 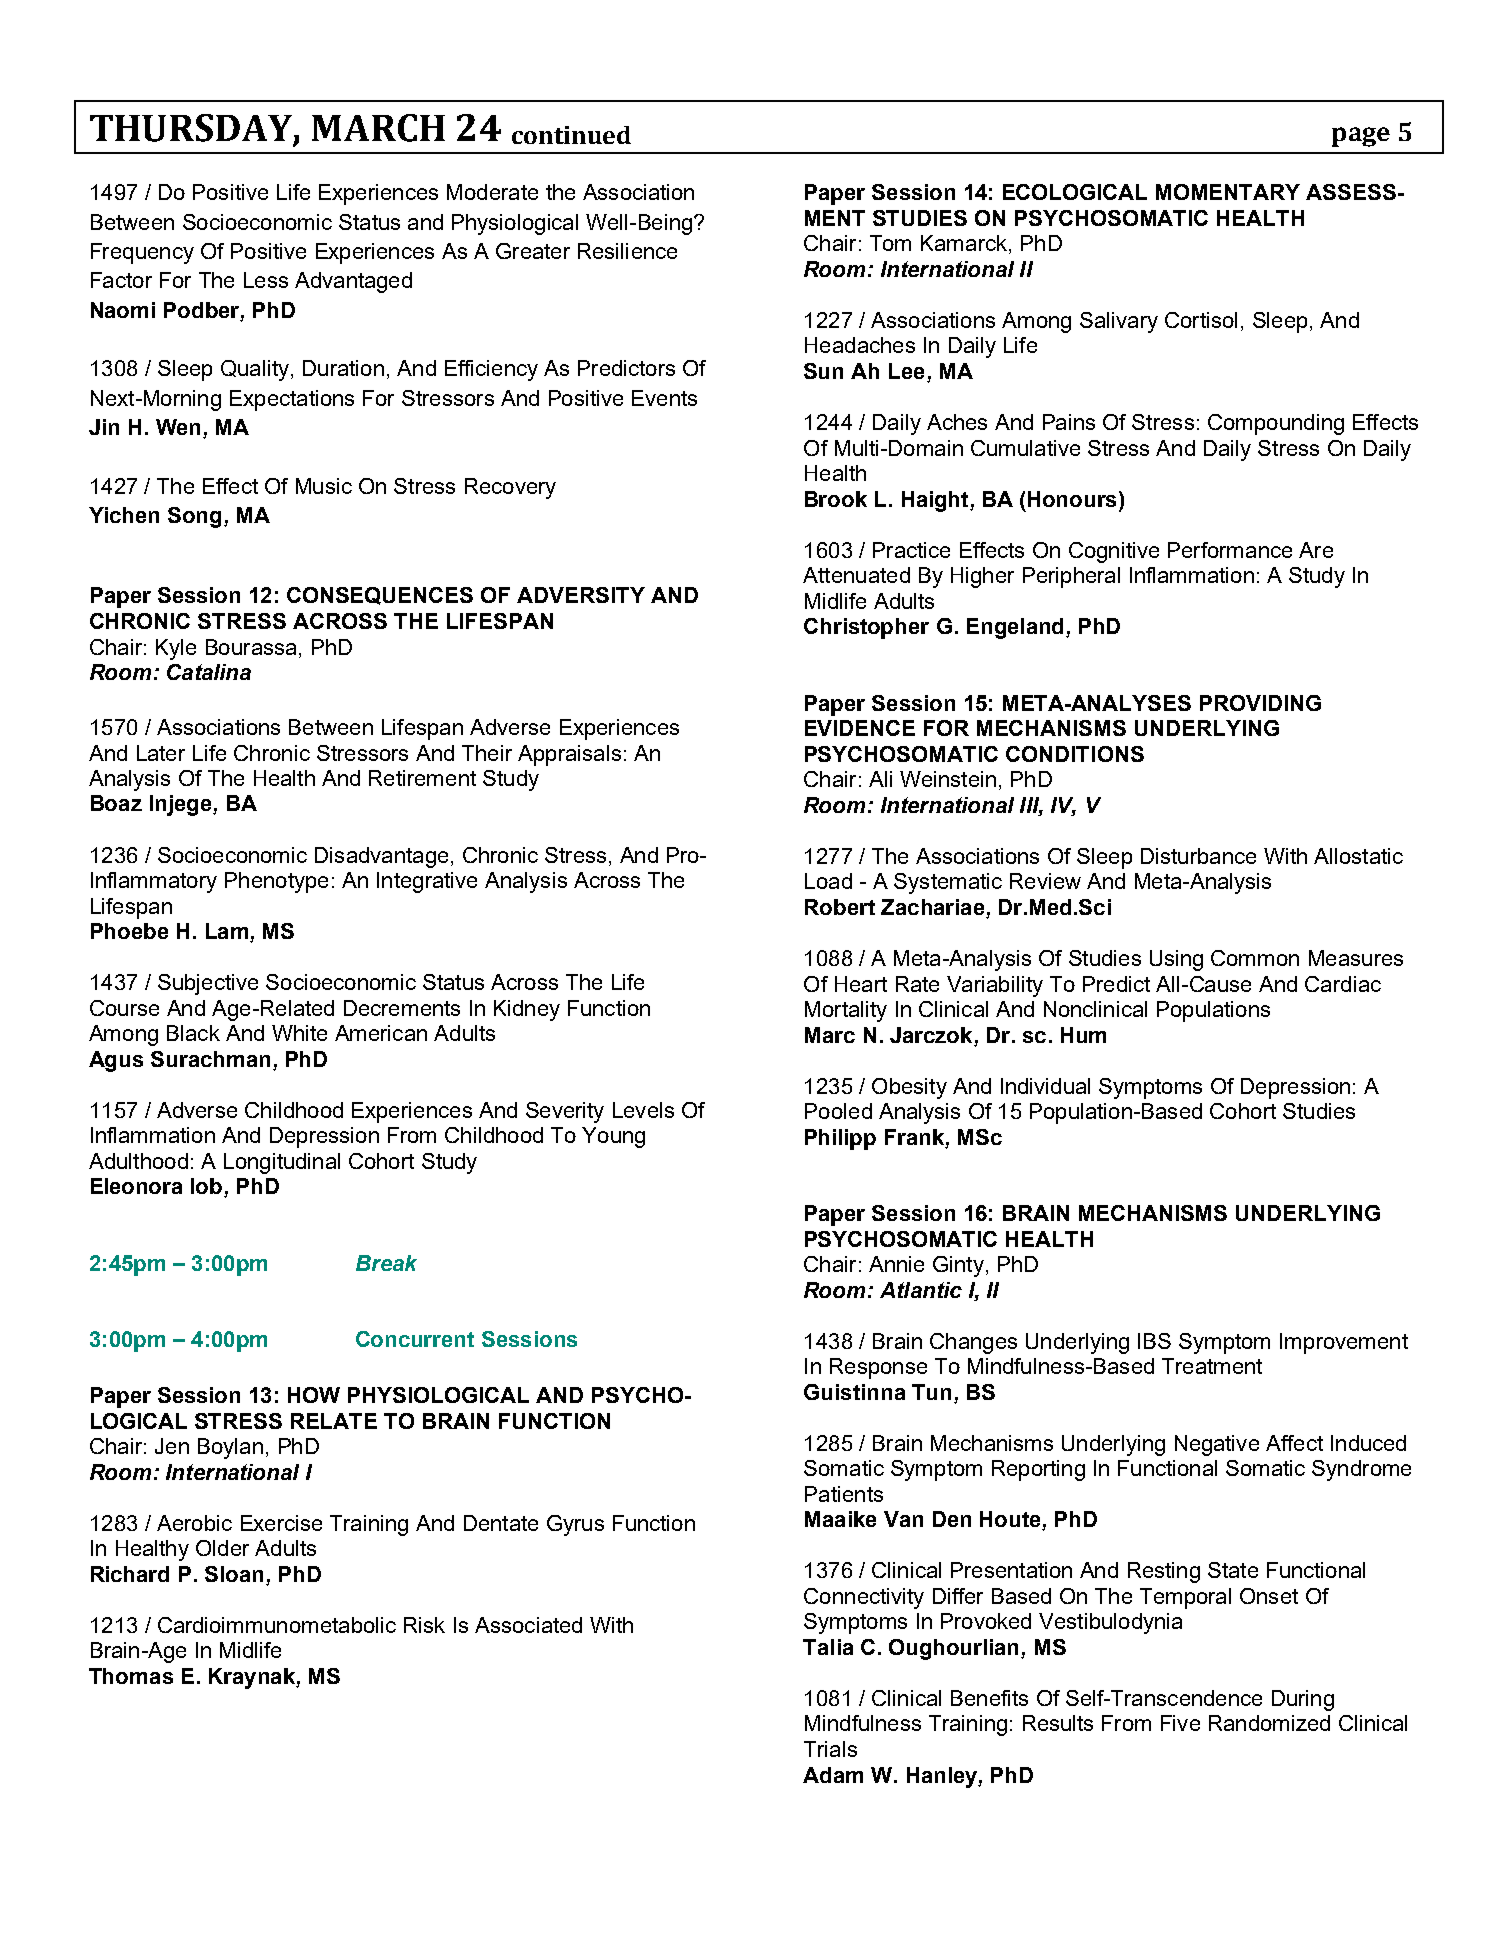 I want to click on Five, so click(x=1180, y=1723).
